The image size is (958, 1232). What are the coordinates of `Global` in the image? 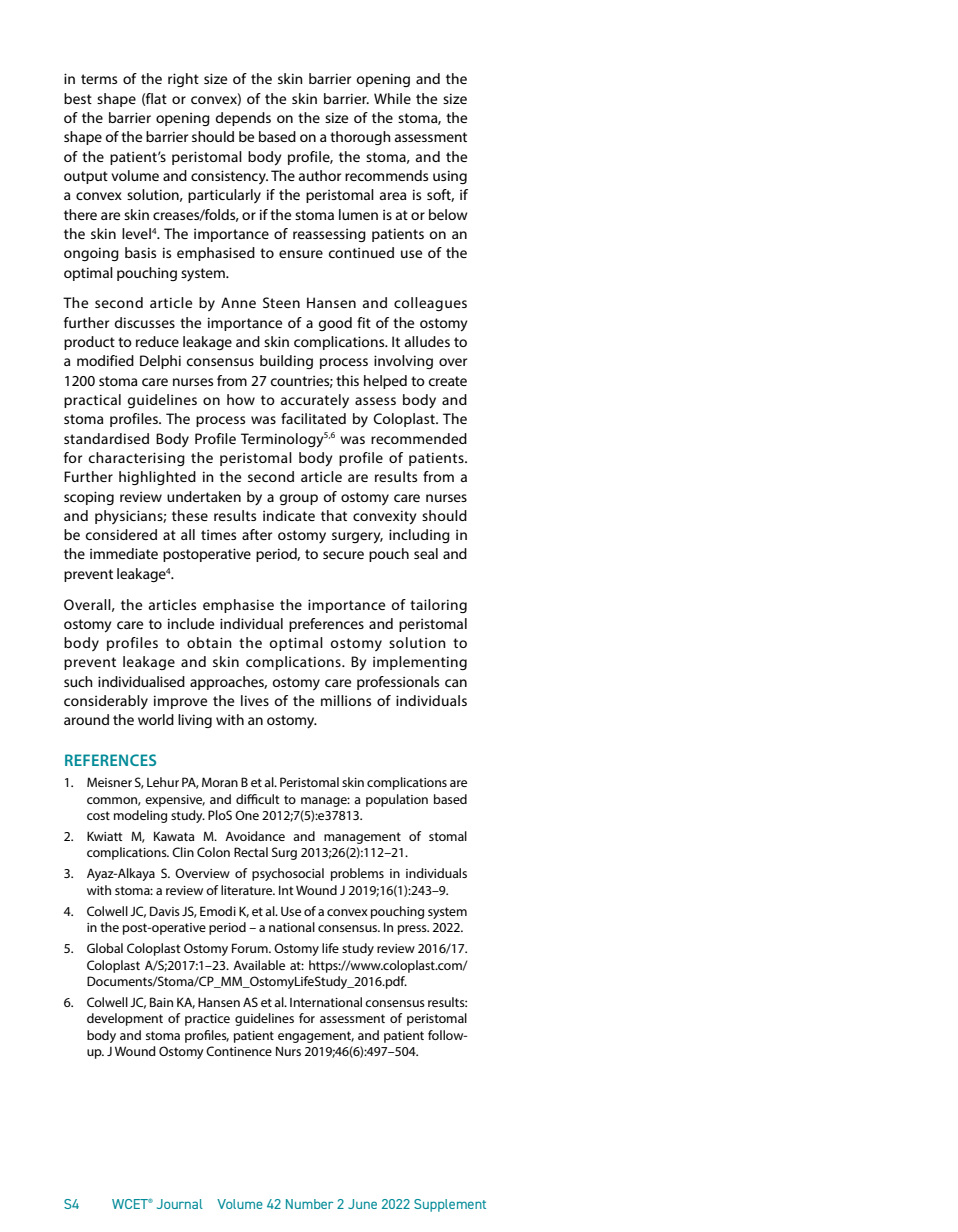 It's located at (105, 948).
